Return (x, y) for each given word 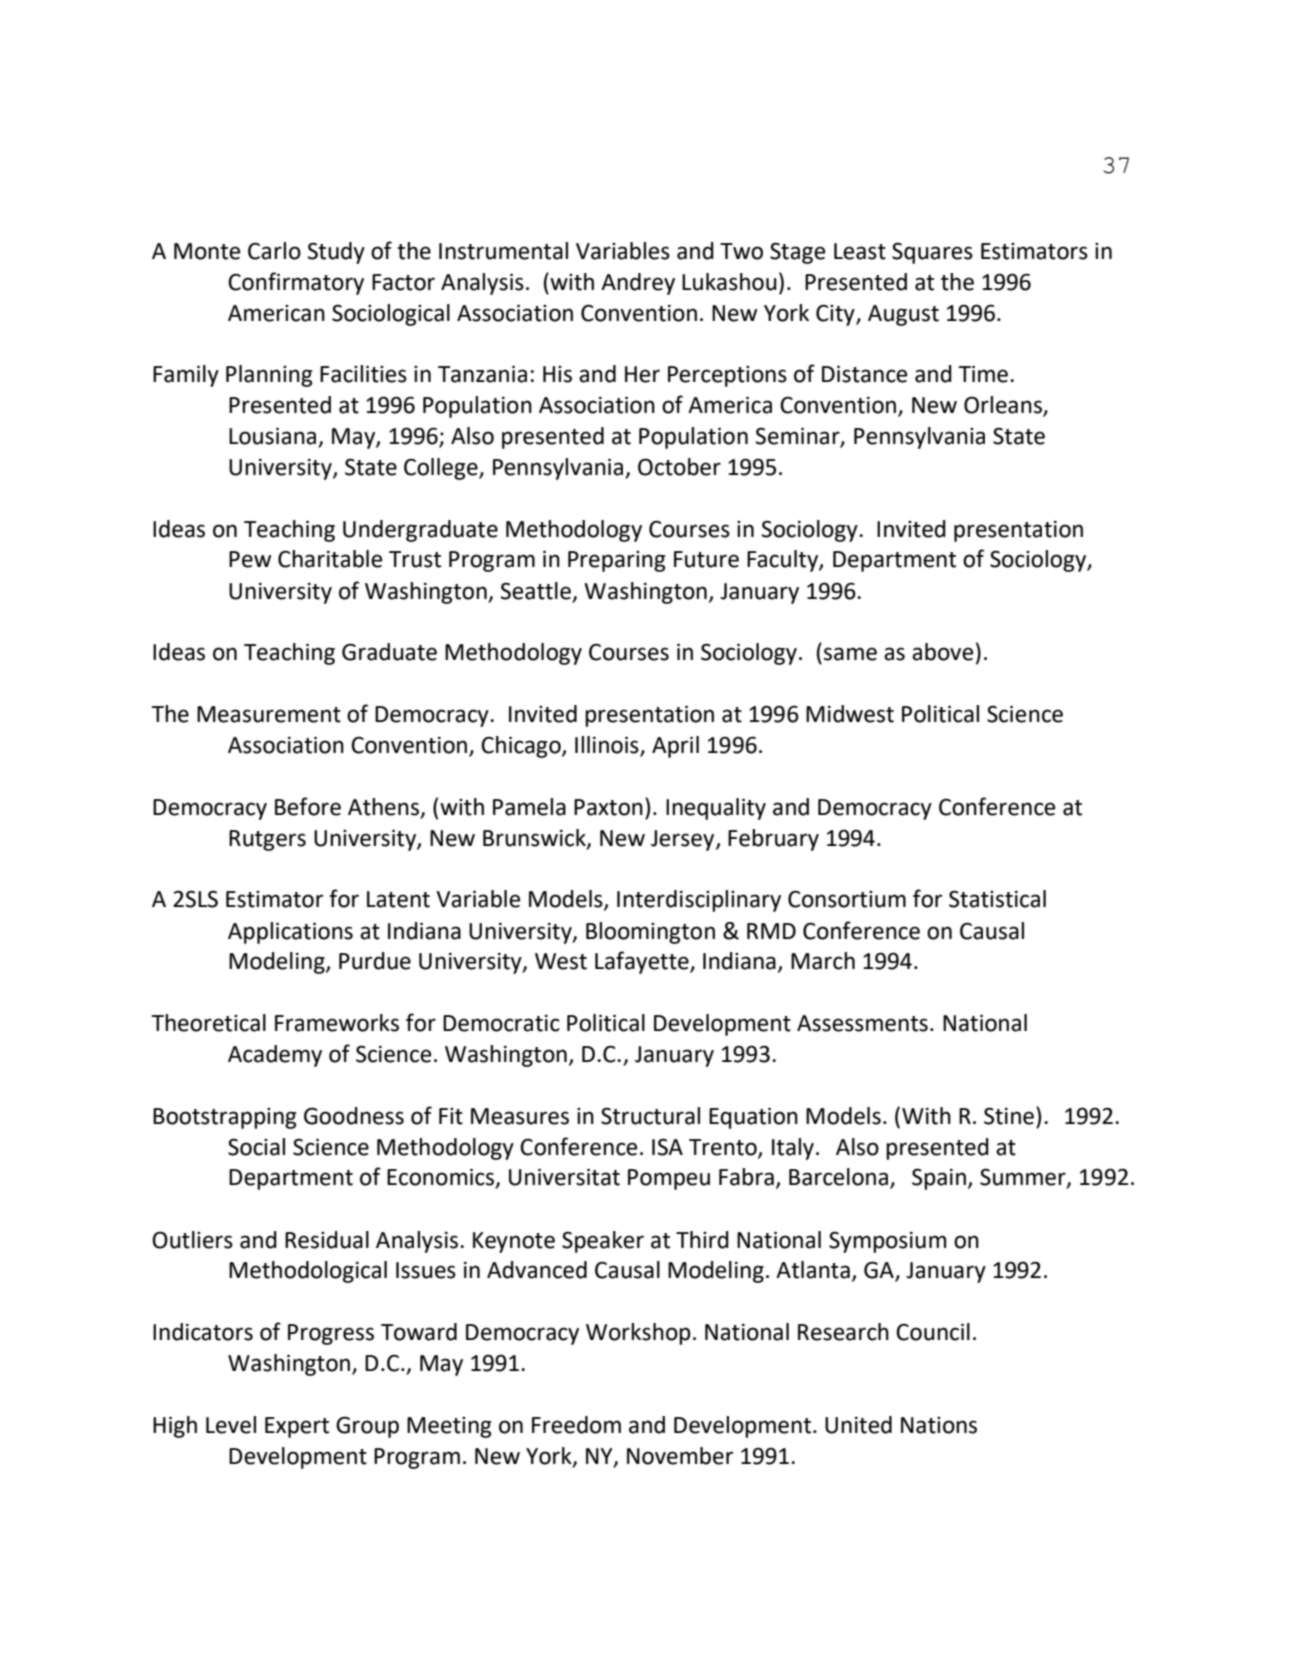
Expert (297, 1427)
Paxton (608, 807)
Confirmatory (296, 283)
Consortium (847, 899)
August (903, 315)
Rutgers (267, 840)
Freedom (576, 1425)
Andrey (638, 284)
